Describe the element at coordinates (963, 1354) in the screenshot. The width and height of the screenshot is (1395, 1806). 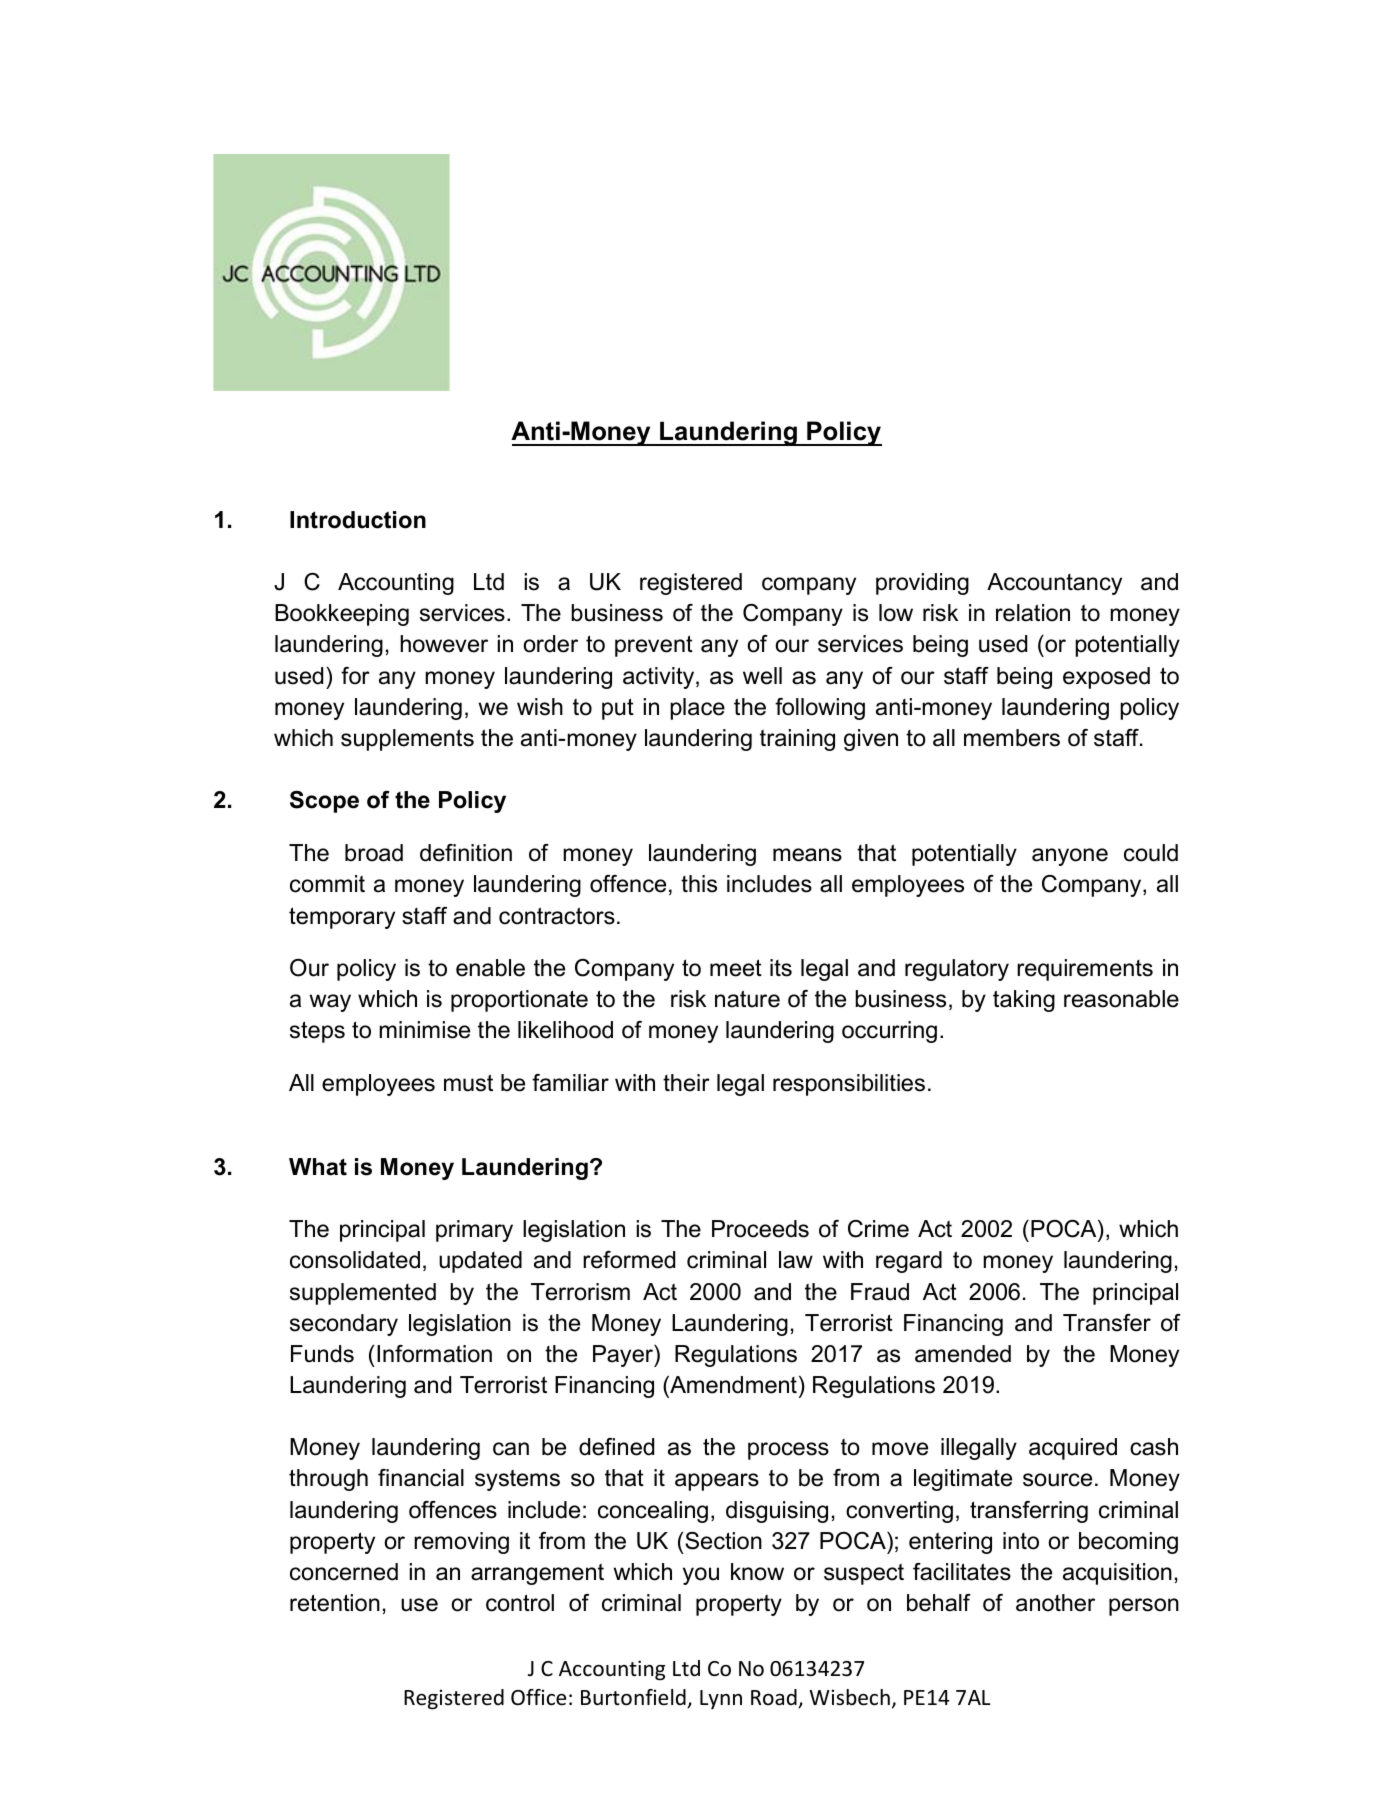
I see `amended` at that location.
